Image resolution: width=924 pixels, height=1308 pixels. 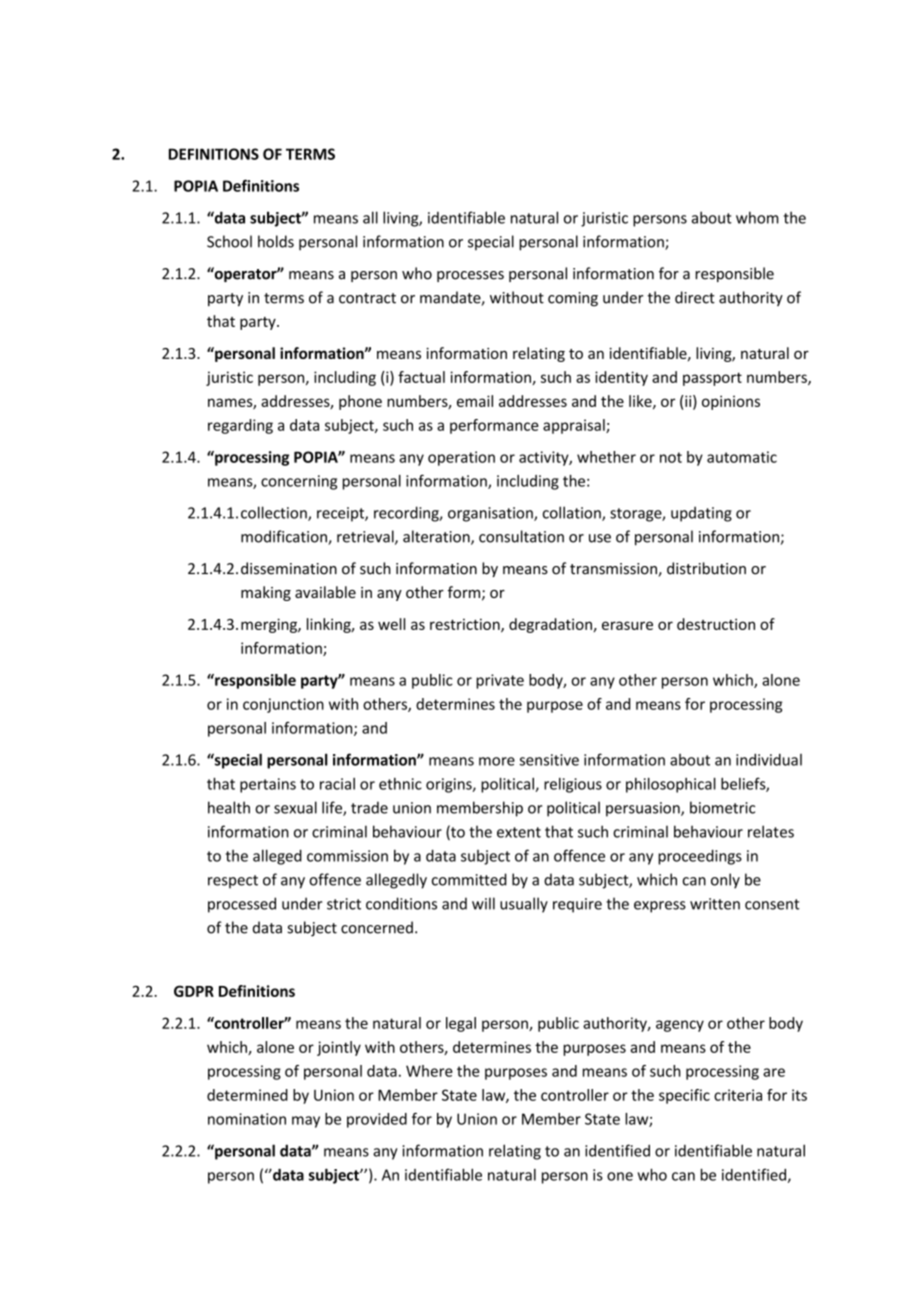 I want to click on processes, so click(x=470, y=276).
